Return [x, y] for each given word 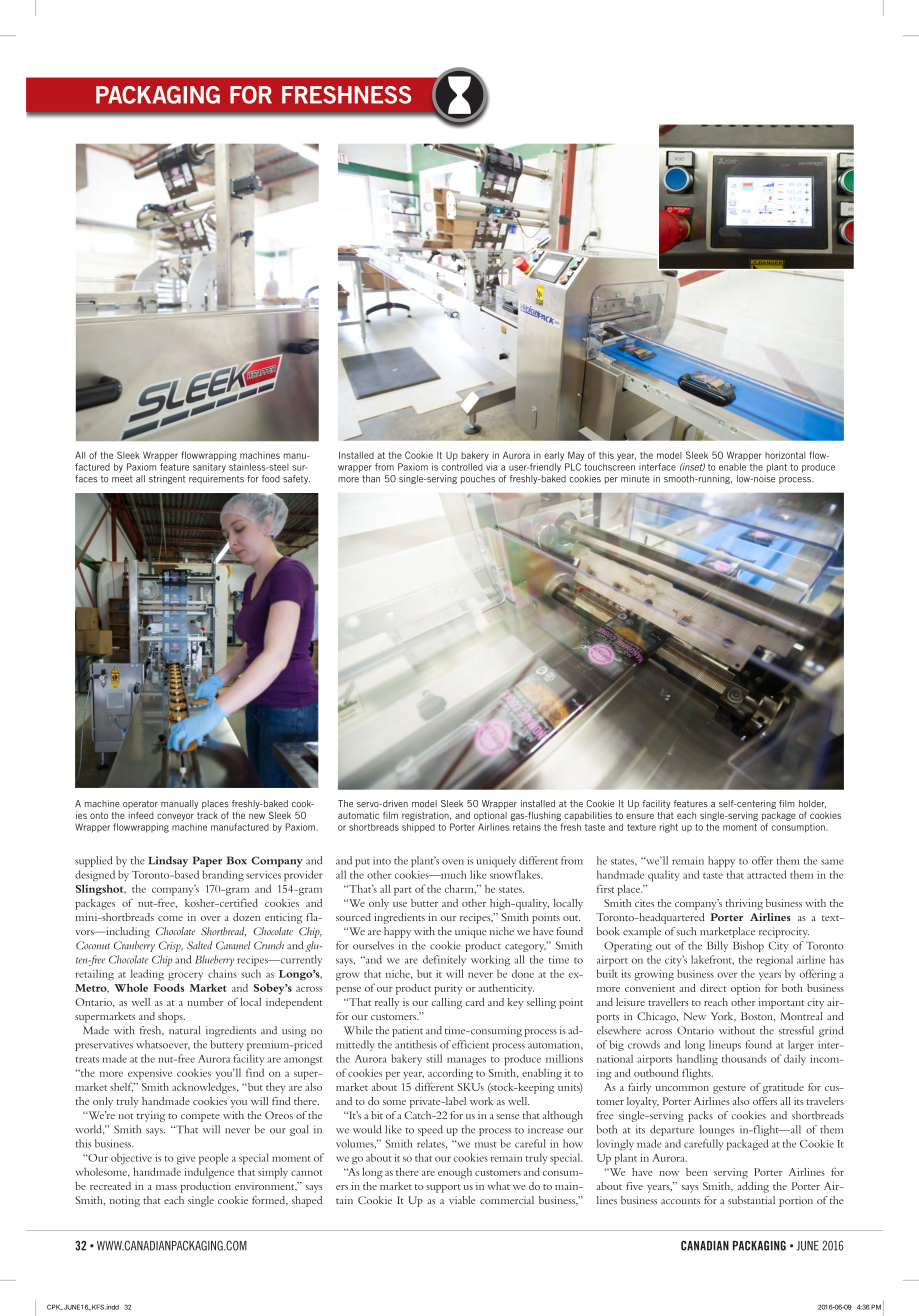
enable [732, 467]
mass [166, 1187]
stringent [167, 479]
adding [753, 1187]
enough [455, 1173]
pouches [478, 479]
